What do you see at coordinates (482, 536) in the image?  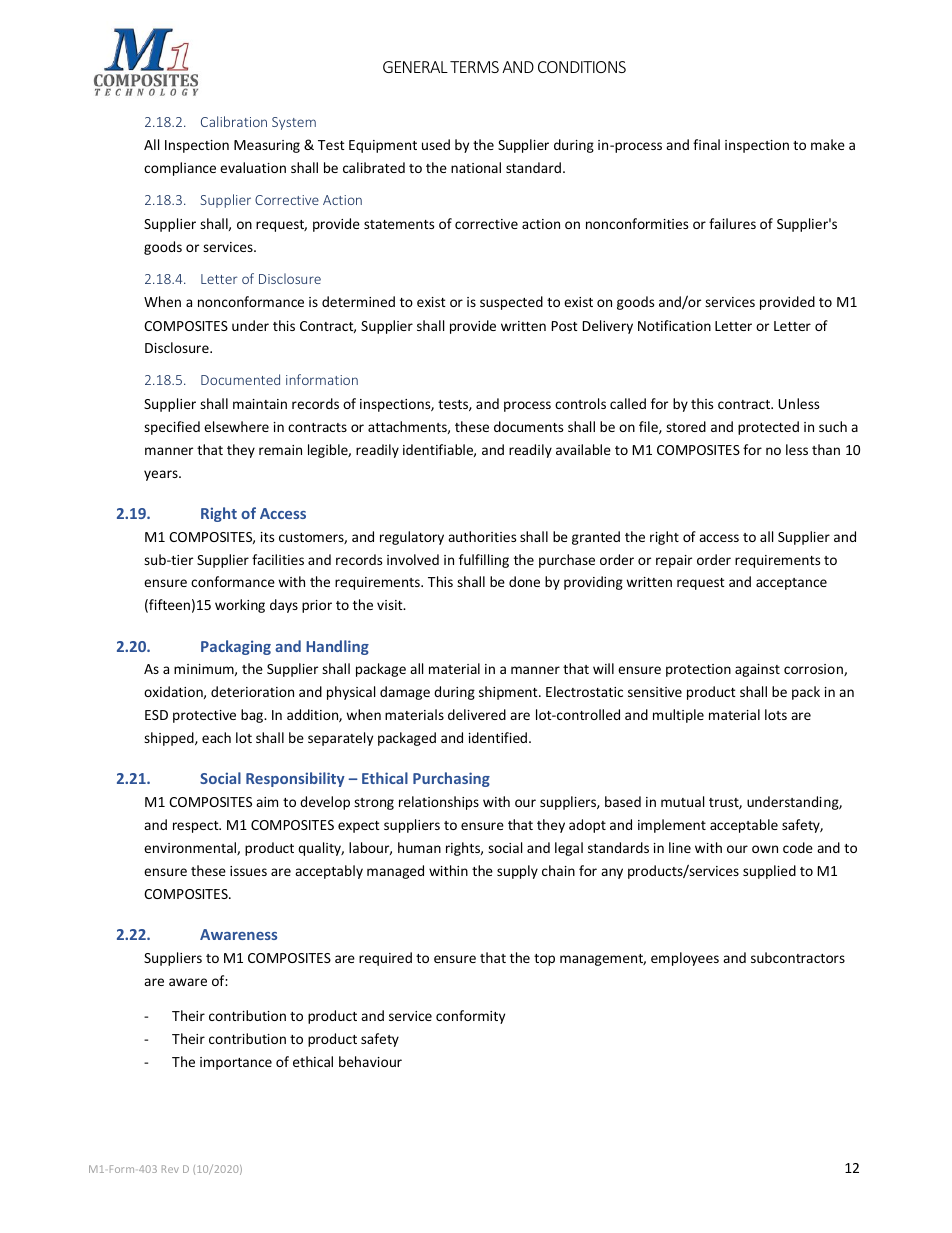 I see `authorities` at bounding box center [482, 536].
